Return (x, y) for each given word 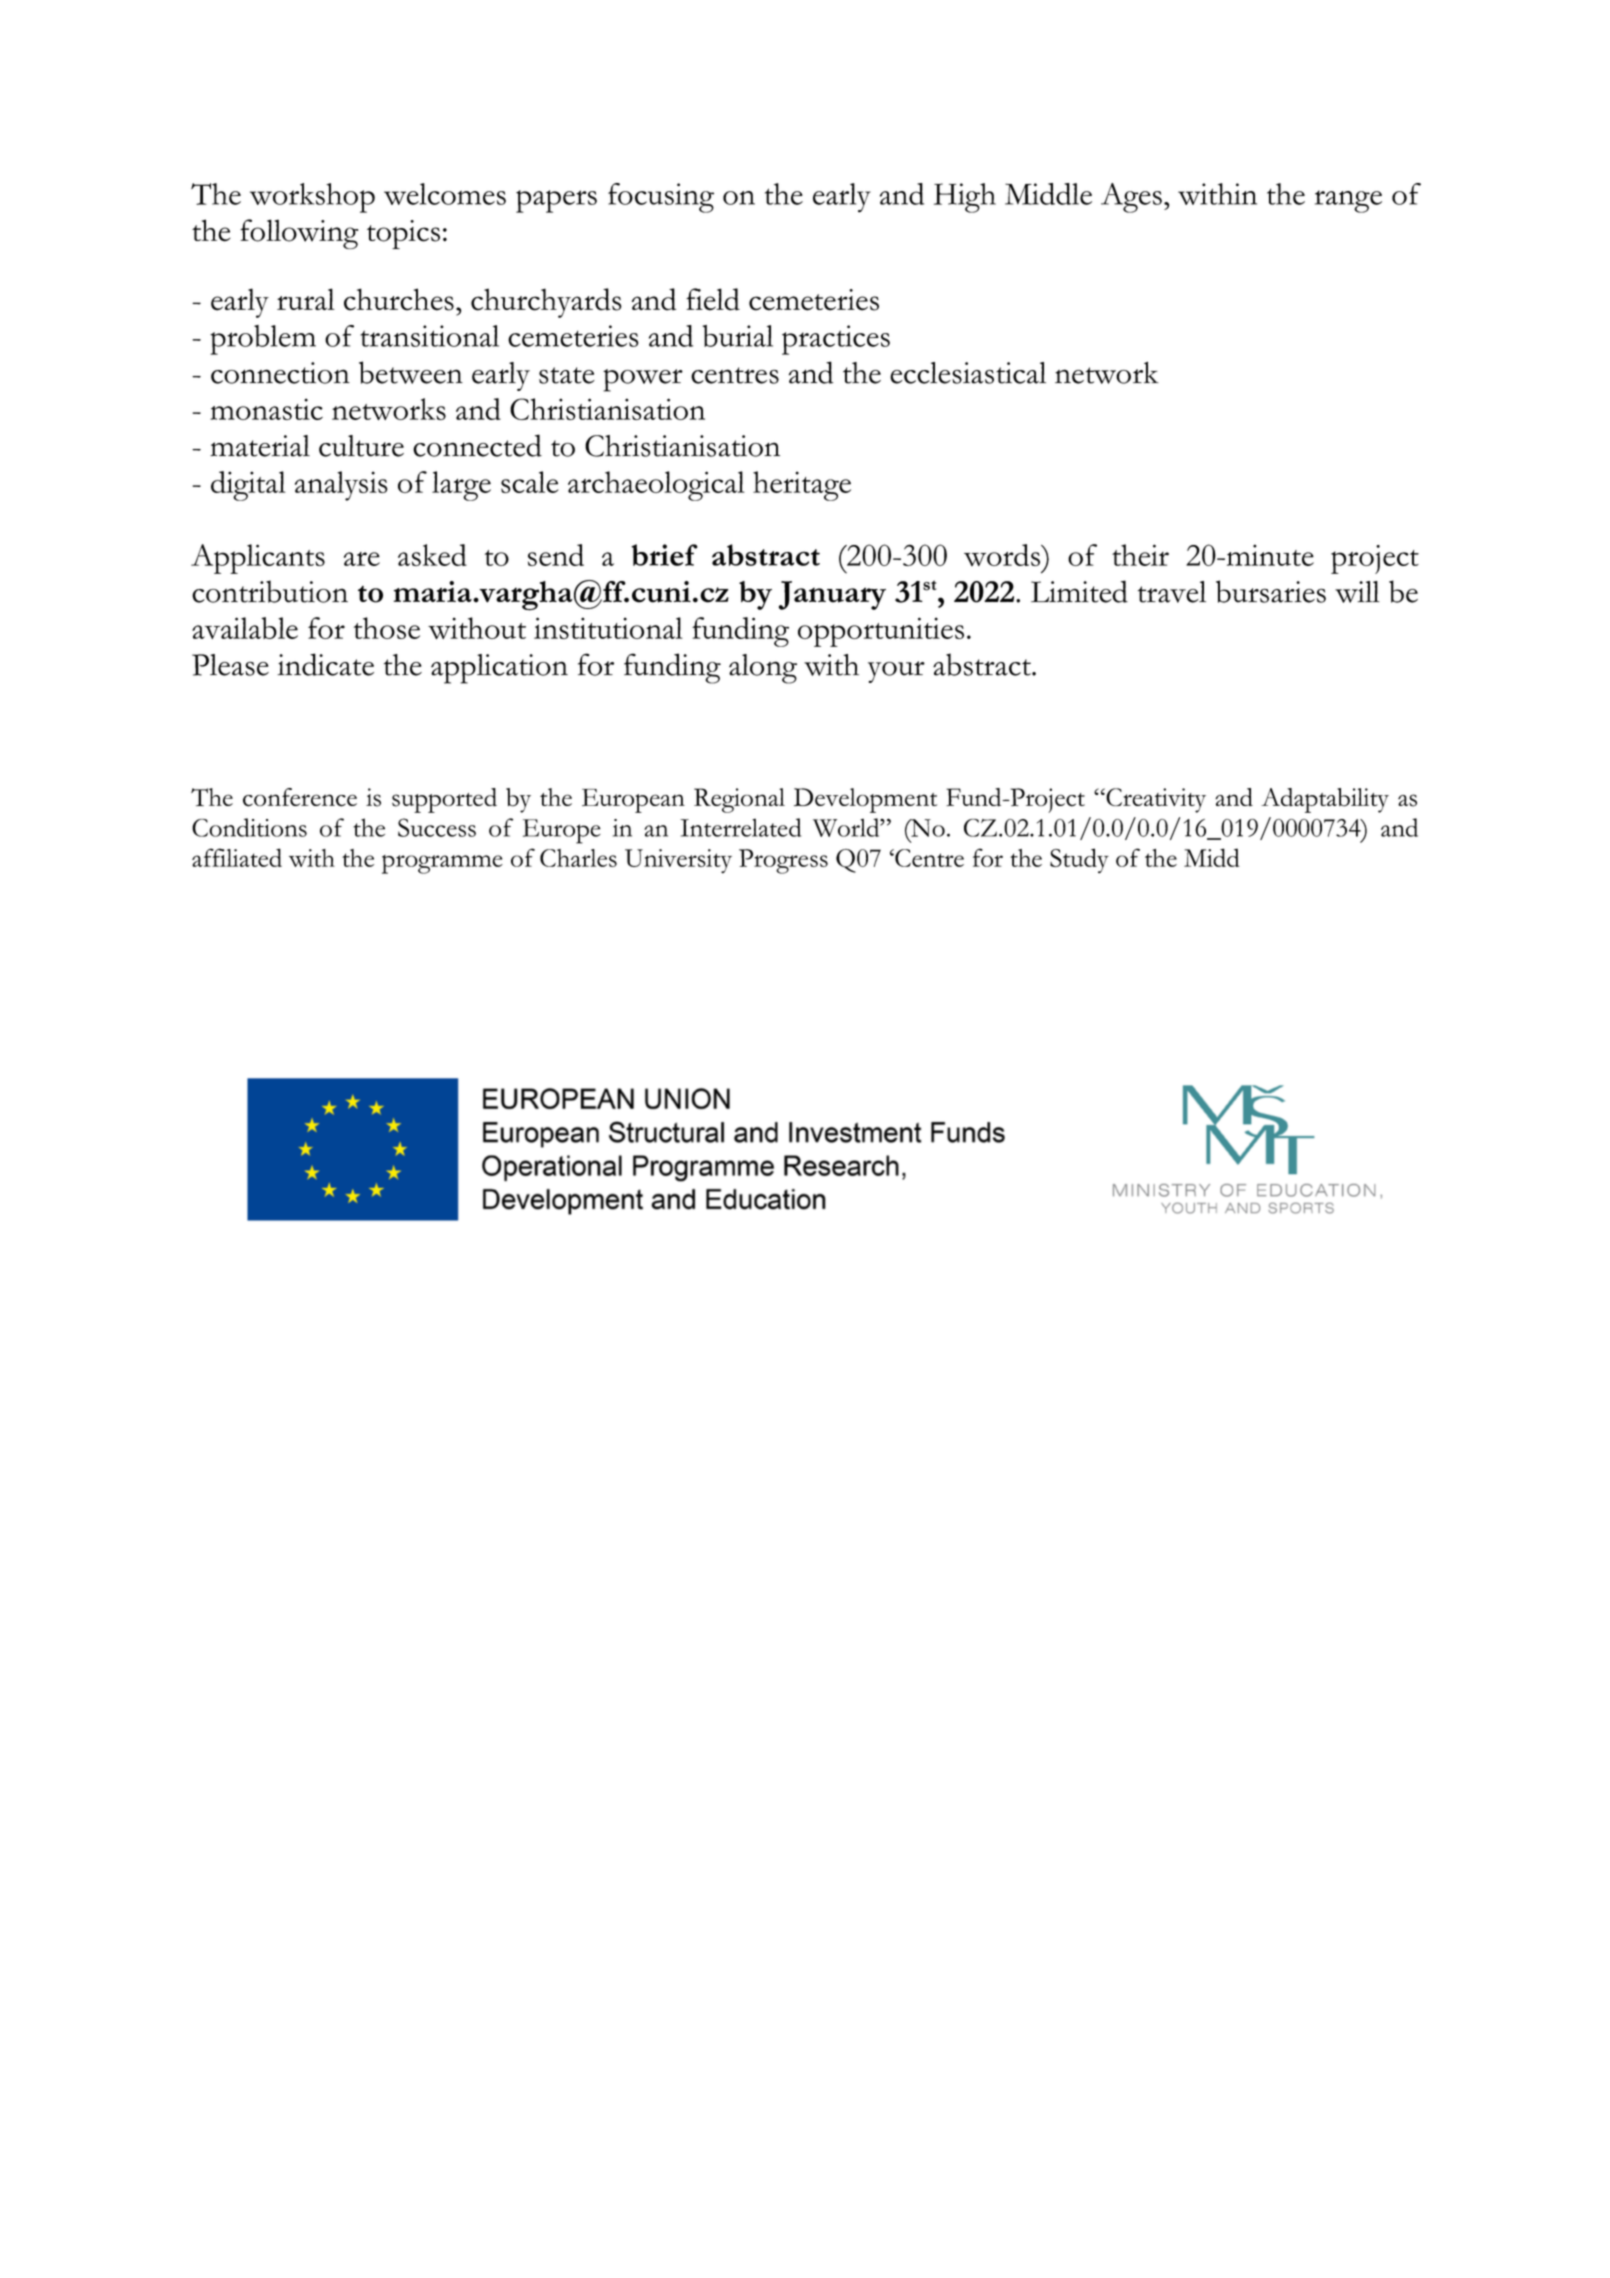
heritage (802, 486)
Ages (1131, 198)
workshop (312, 198)
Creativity (1155, 800)
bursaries (1271, 591)
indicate (325, 664)
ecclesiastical (968, 373)
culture (361, 446)
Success (437, 827)
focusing (661, 198)
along (763, 669)
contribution (270, 591)
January (832, 595)
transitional (429, 336)
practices (836, 340)
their (1140, 555)
